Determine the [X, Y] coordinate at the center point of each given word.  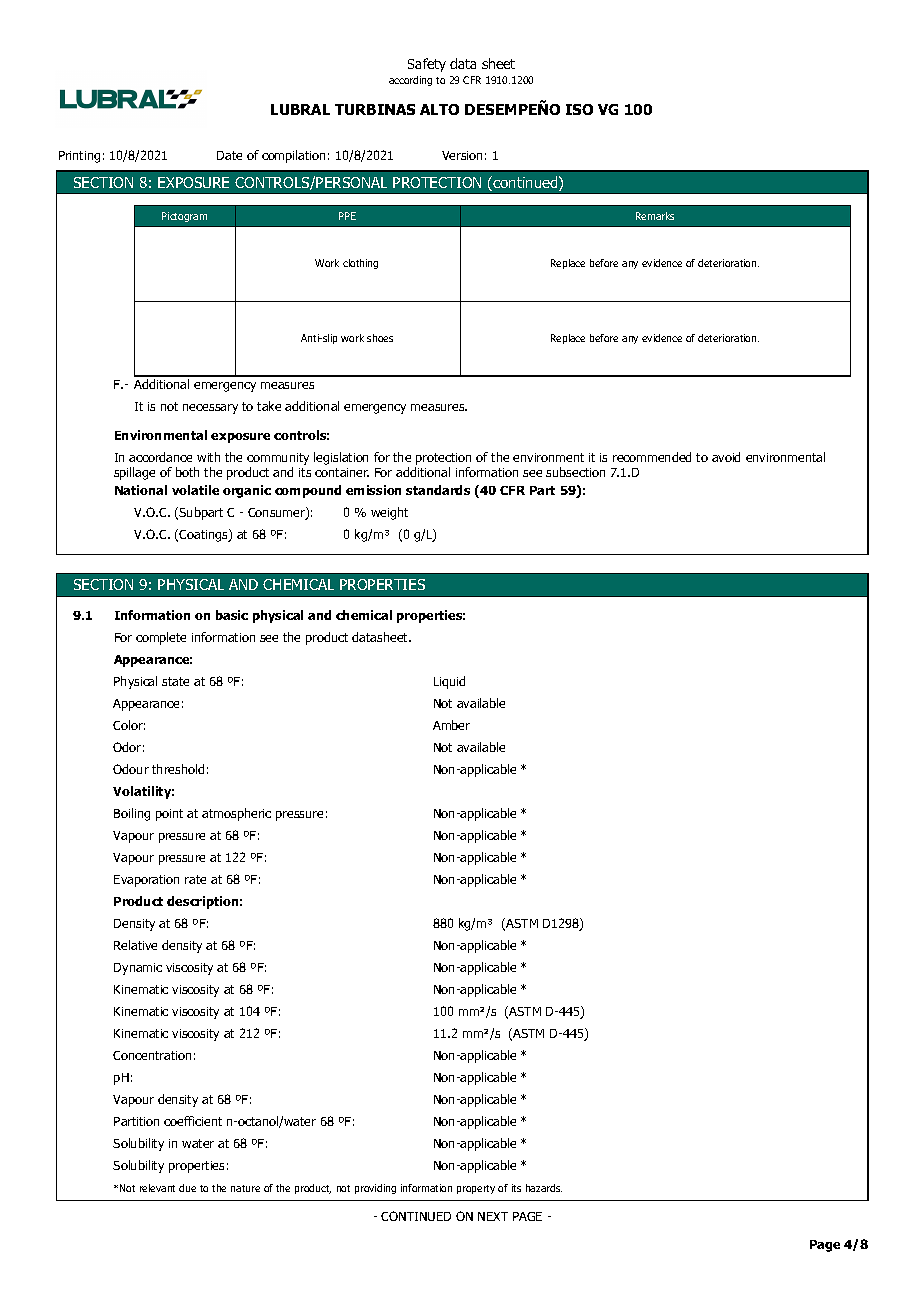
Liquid [449, 682]
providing [375, 1189]
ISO [579, 109]
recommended [652, 457]
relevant [157, 1188]
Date [229, 155]
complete [161, 638]
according [410, 81]
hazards [544, 1188]
